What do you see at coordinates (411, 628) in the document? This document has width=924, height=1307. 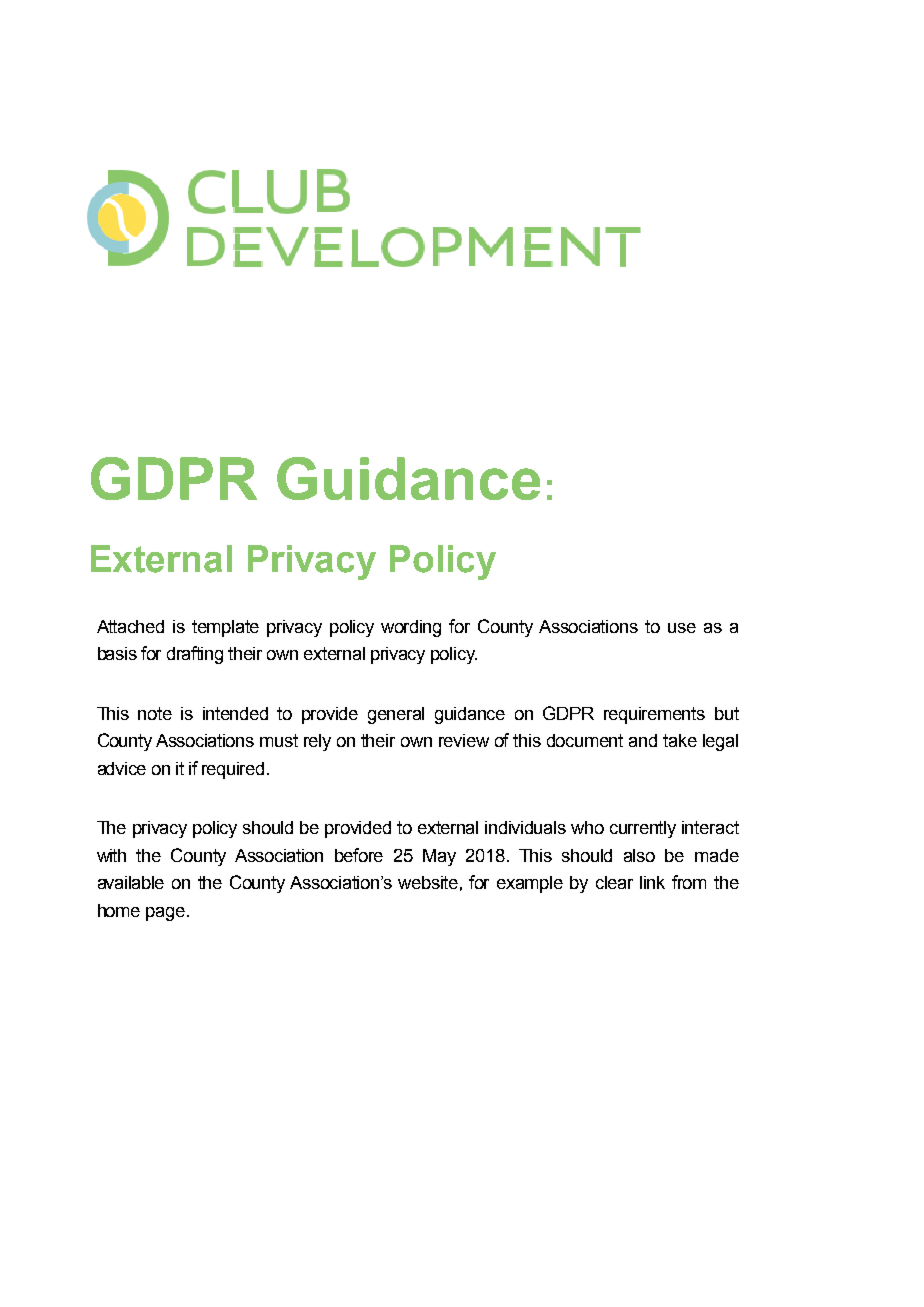 I see `wording` at bounding box center [411, 628].
